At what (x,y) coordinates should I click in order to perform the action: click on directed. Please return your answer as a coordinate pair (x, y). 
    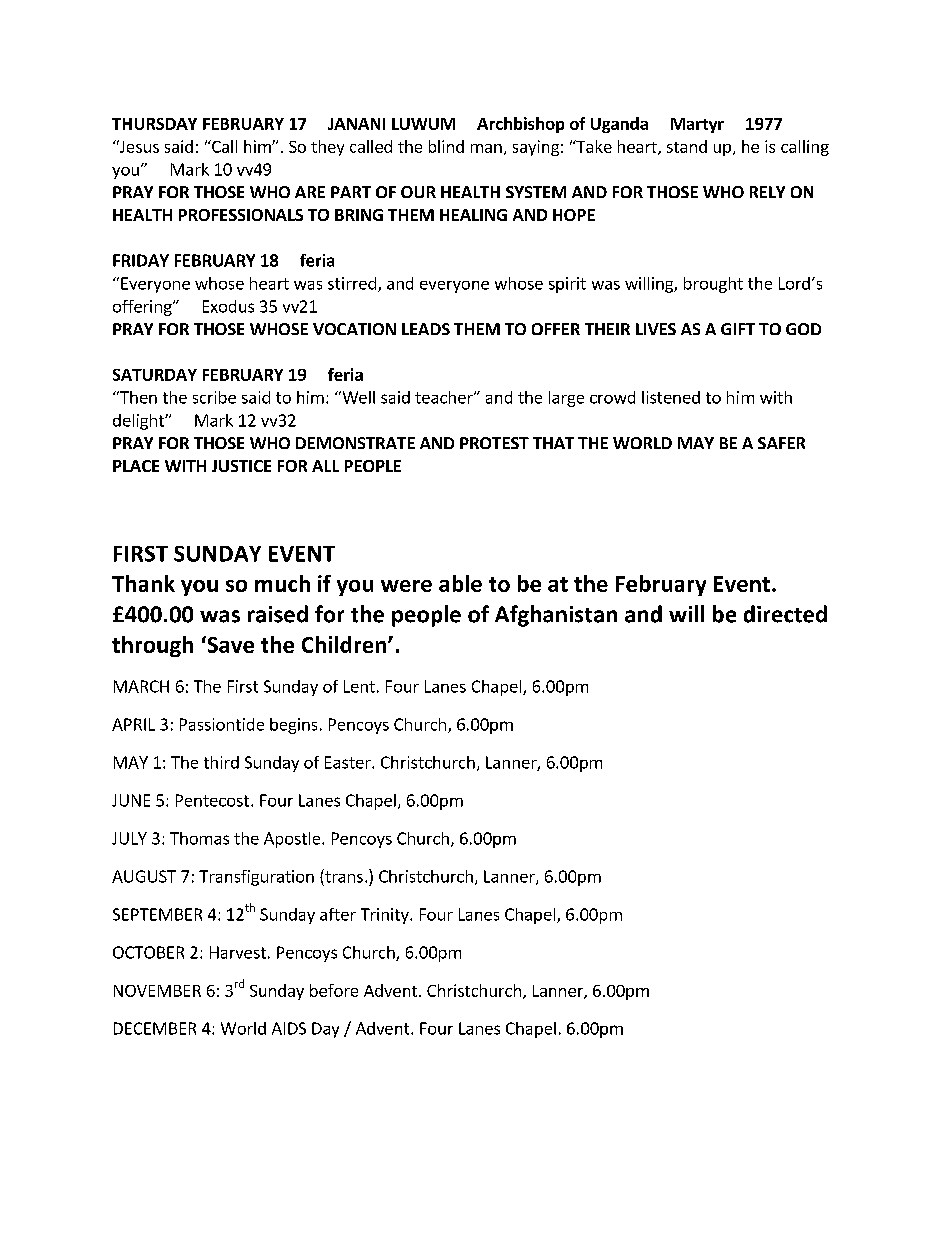
    Looking at the image, I should click on (785, 614).
